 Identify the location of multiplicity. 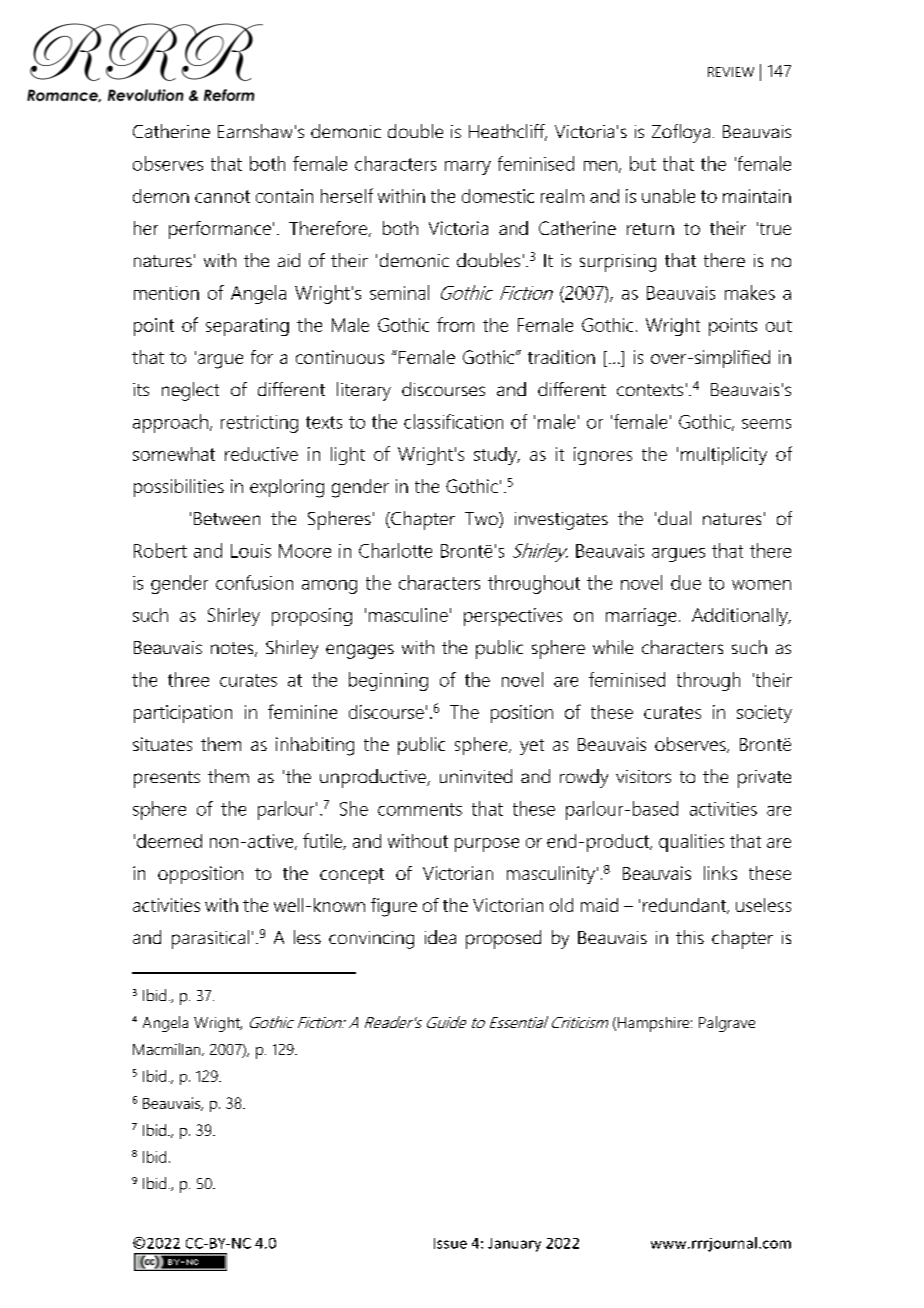
(724, 456).
